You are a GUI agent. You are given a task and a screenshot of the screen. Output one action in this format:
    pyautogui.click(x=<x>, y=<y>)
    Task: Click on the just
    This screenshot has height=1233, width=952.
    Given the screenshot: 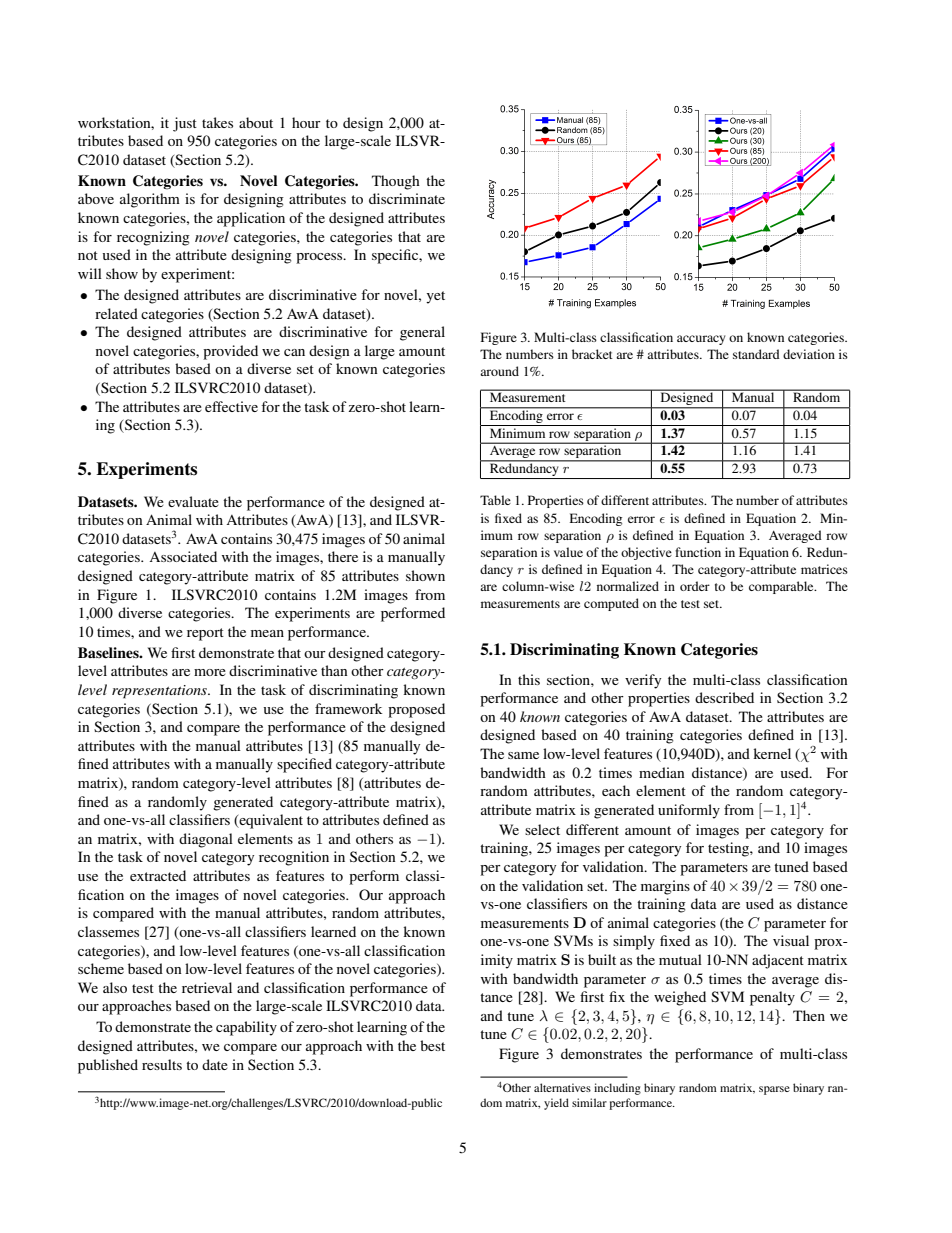 What is the action you would take?
    pyautogui.click(x=185, y=124)
